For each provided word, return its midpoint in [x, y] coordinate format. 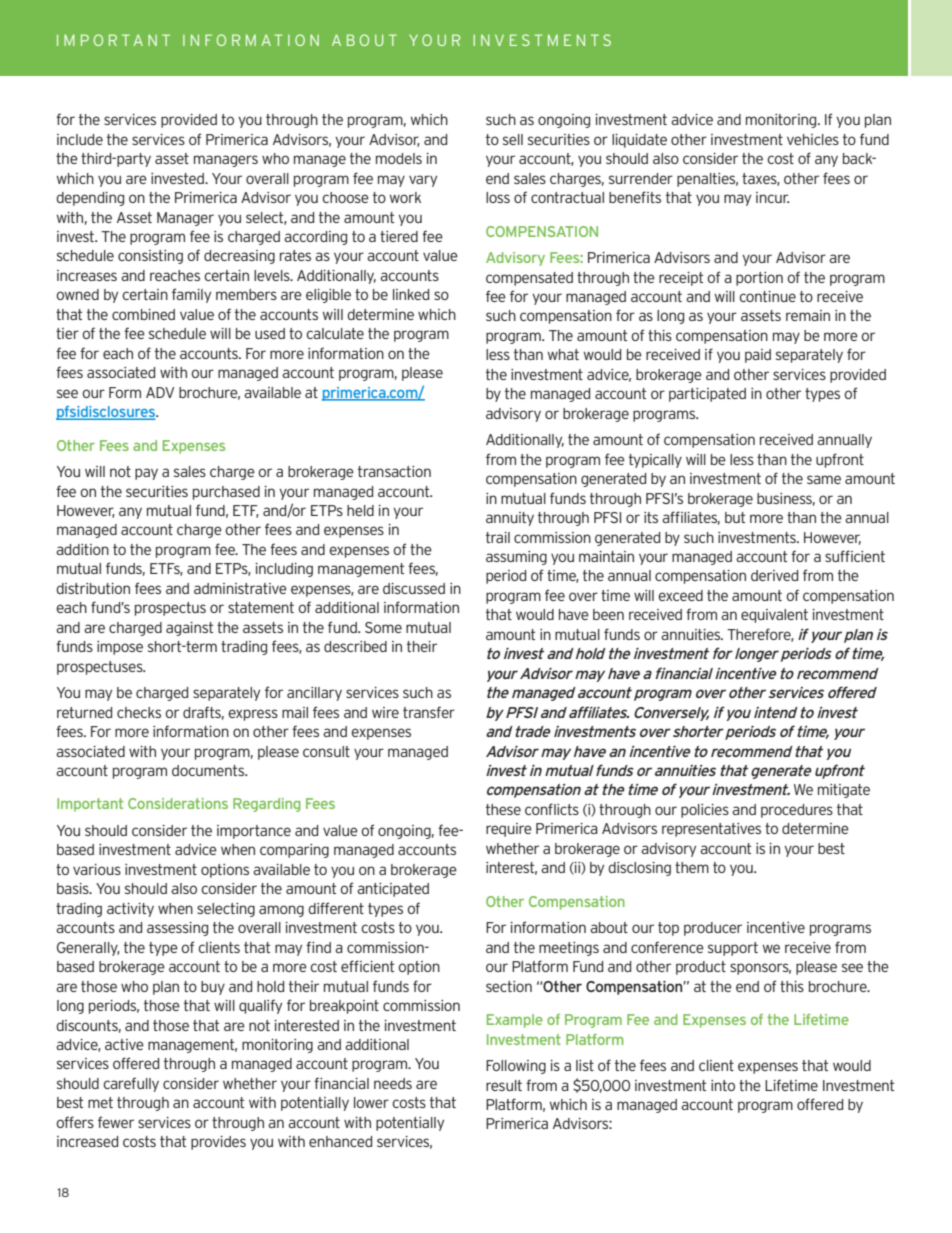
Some [383, 627]
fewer [116, 1122]
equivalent [774, 616]
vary [423, 181]
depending [90, 199]
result [504, 1085]
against [189, 629]
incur [772, 197]
